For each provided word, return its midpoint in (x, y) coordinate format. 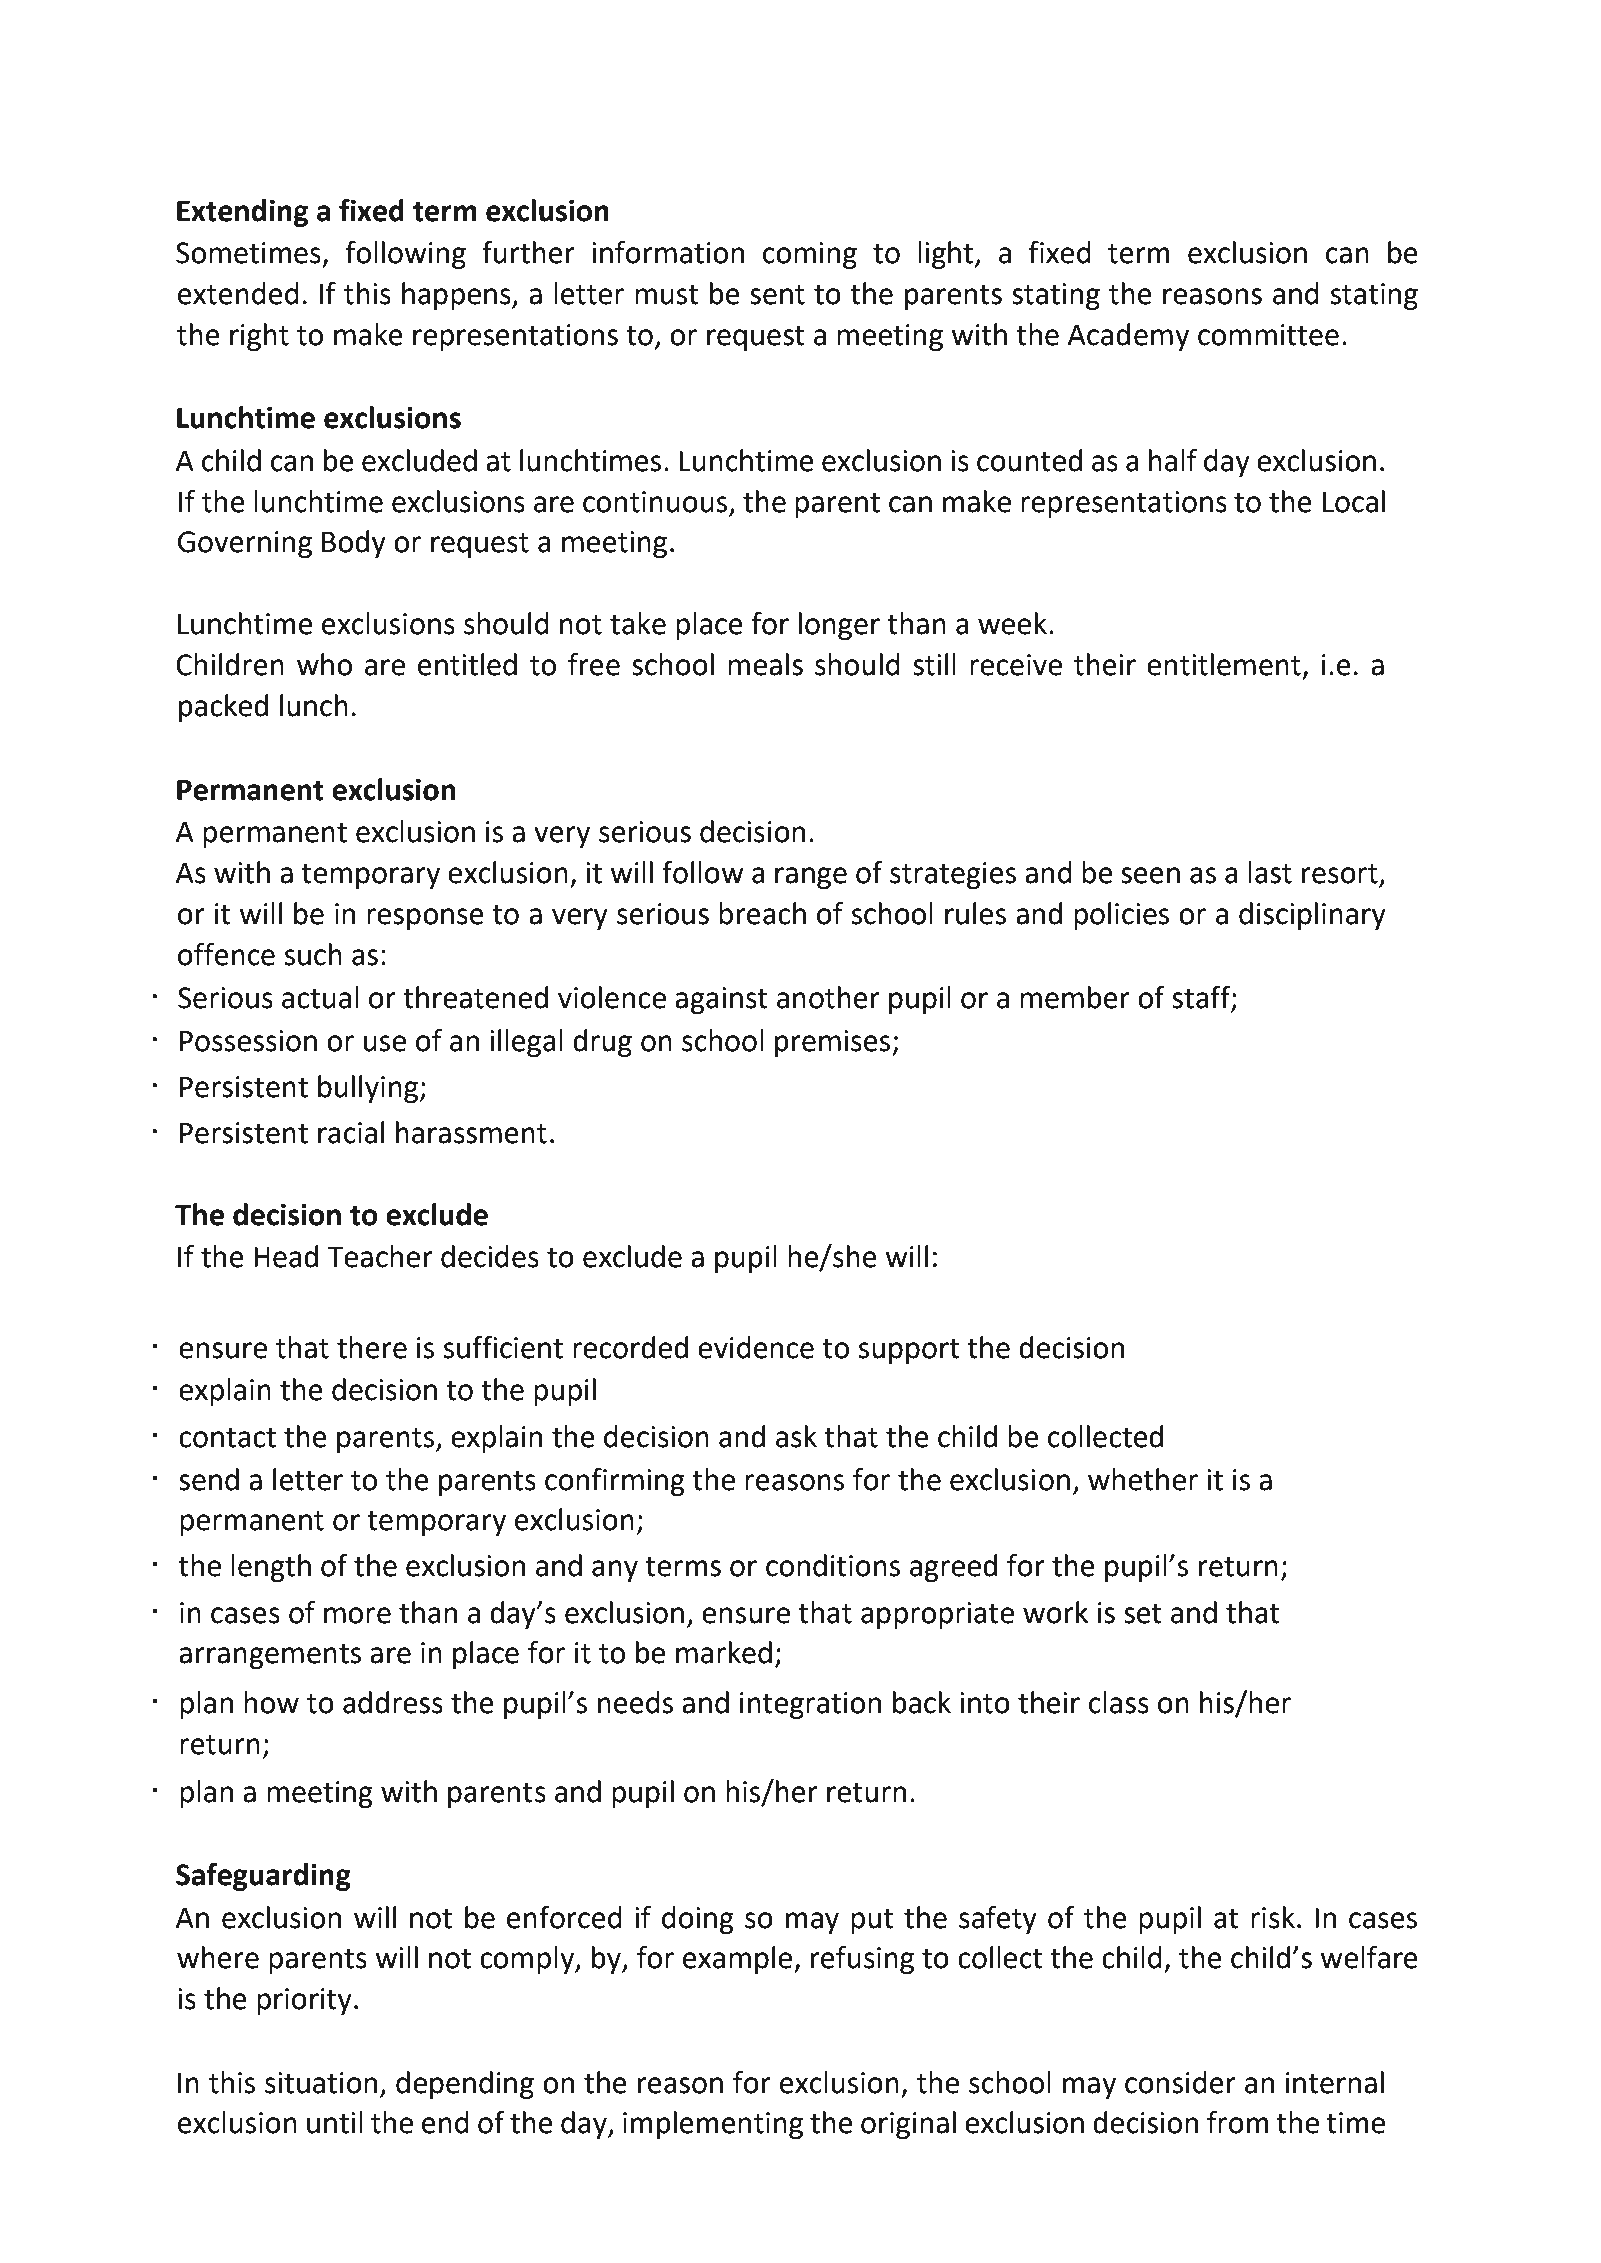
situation (321, 2083)
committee (1268, 335)
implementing (713, 2125)
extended (238, 293)
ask (796, 1436)
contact (227, 1438)
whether (1143, 1479)
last (1270, 872)
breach (762, 913)
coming (810, 255)
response (425, 919)
